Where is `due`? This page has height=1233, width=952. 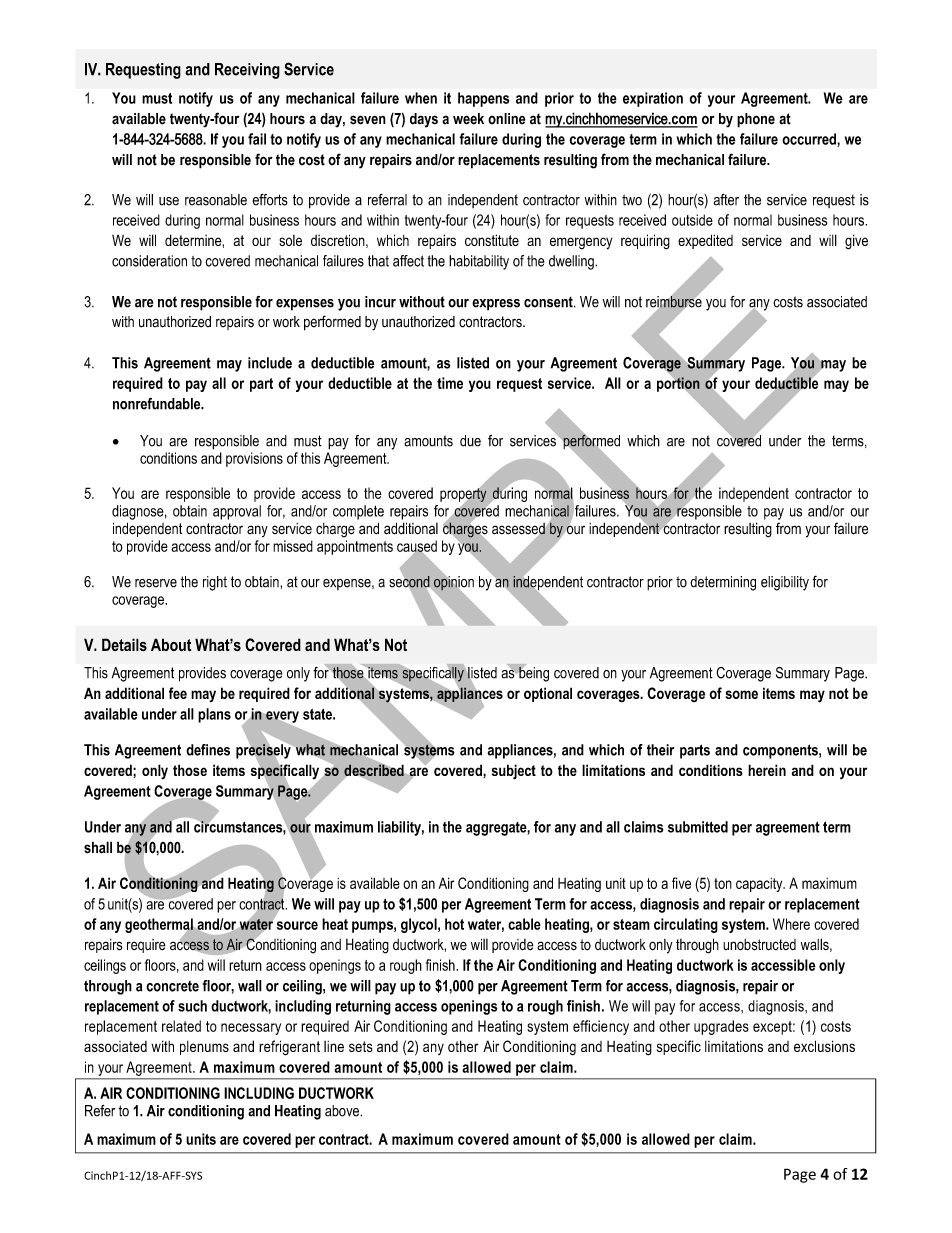
due is located at coordinates (470, 441).
